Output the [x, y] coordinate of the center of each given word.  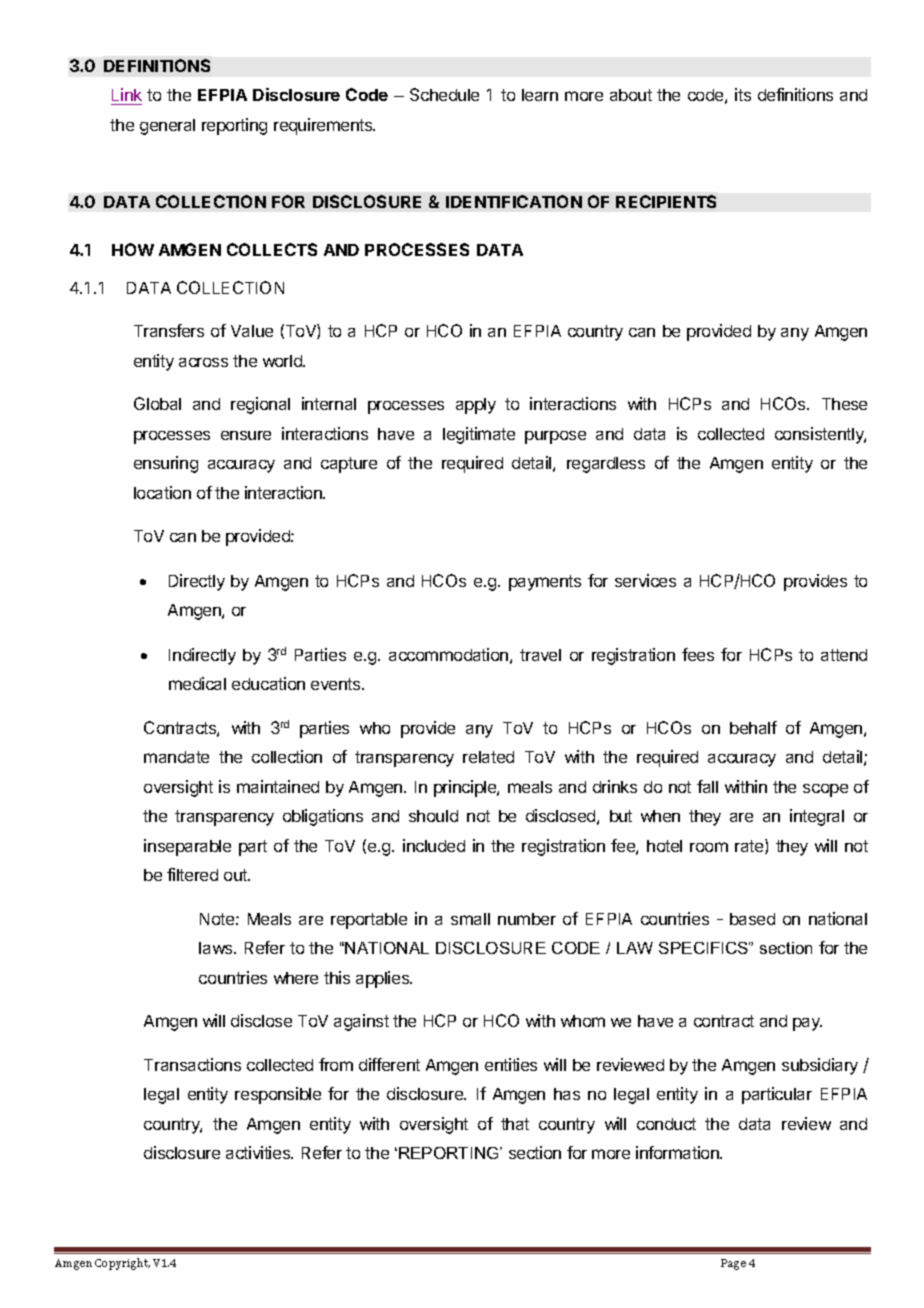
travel [540, 655]
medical [197, 683]
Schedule [444, 94]
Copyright [122, 1264]
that [515, 1124]
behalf [753, 727]
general [167, 127]
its [743, 94]
